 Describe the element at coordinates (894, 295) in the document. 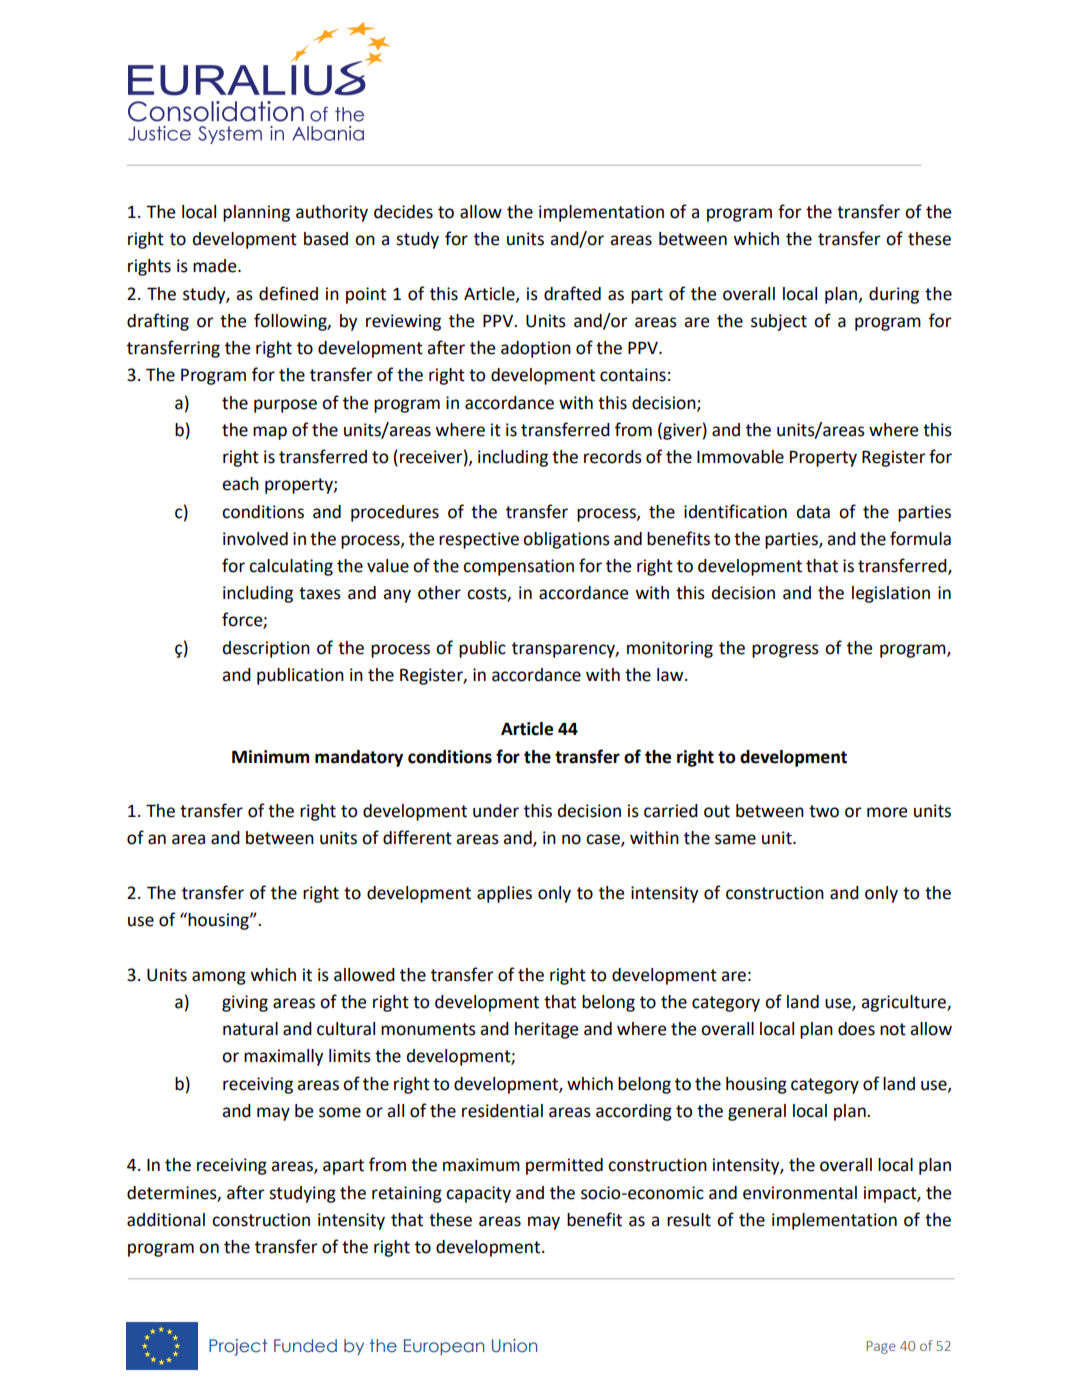

I see `during` at that location.
